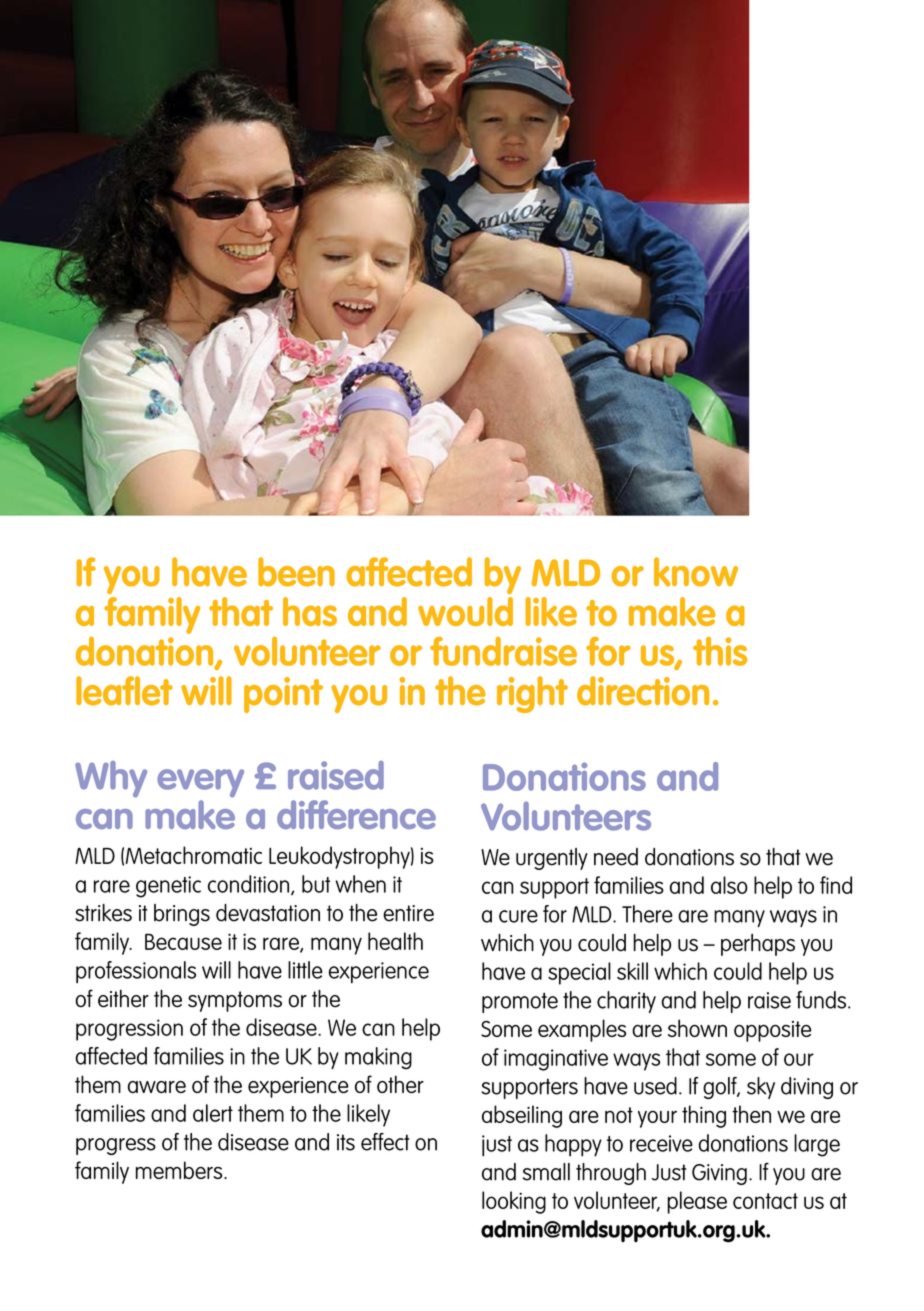 The height and width of the screenshot is (1311, 924). What do you see at coordinates (180, 1170) in the screenshot?
I see `members` at bounding box center [180, 1170].
